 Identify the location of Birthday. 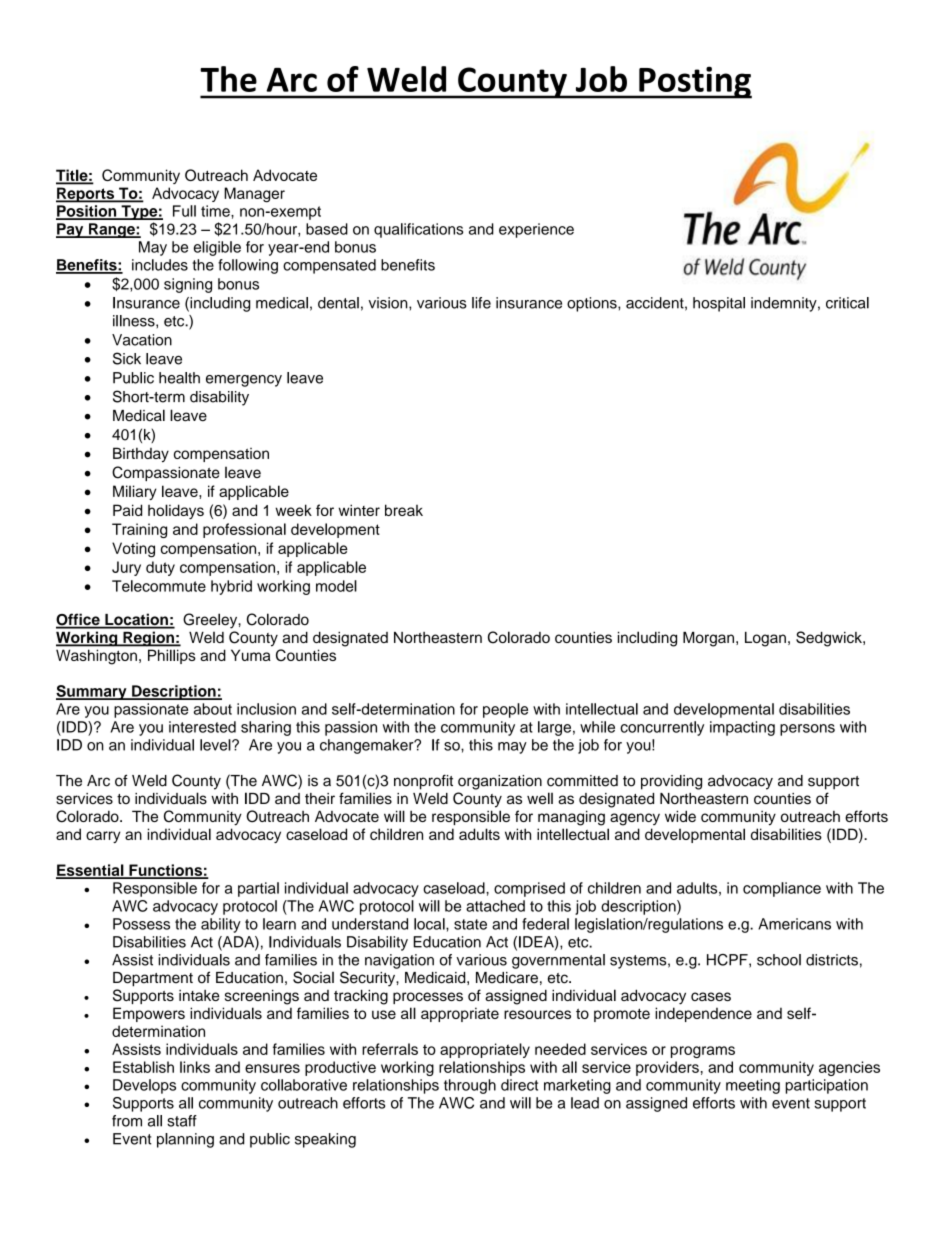
(141, 455).
